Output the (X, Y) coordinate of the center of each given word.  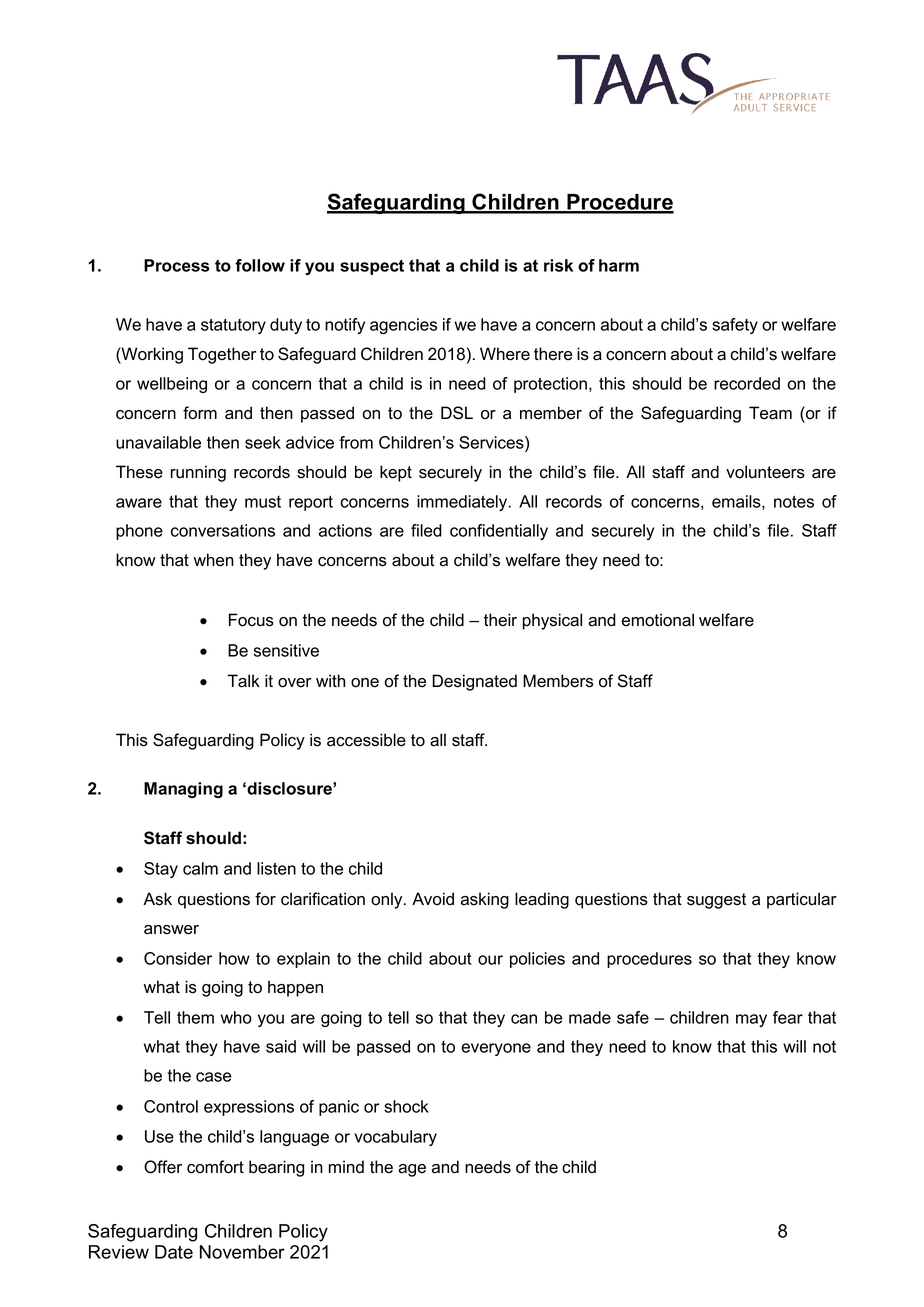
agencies (403, 326)
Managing (183, 790)
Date (174, 1252)
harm (619, 265)
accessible (366, 740)
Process (177, 265)
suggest (716, 901)
